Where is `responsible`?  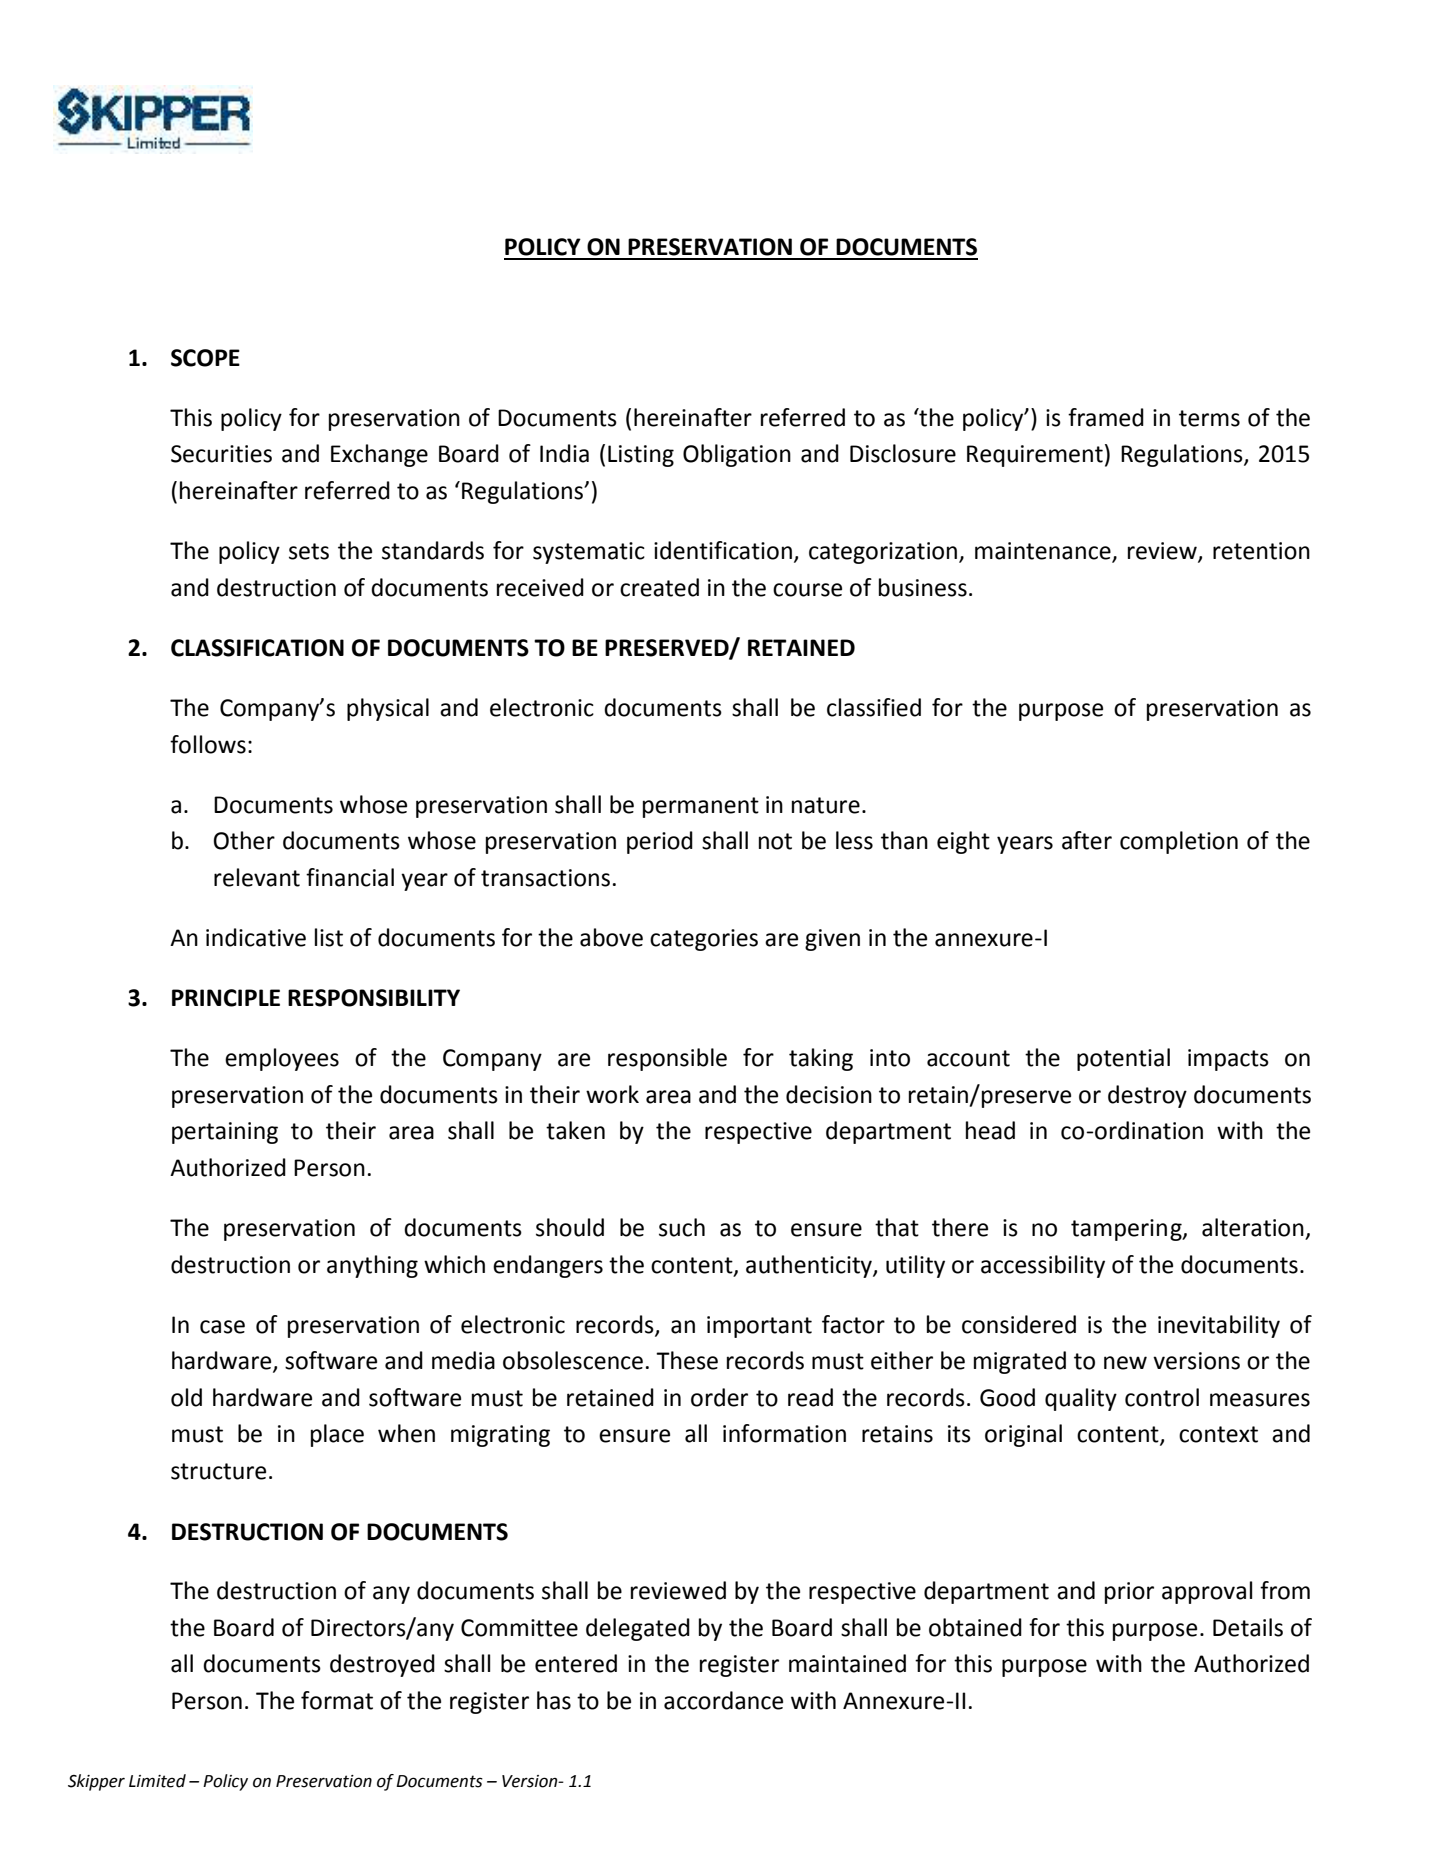
responsible is located at coordinates (667, 1059).
